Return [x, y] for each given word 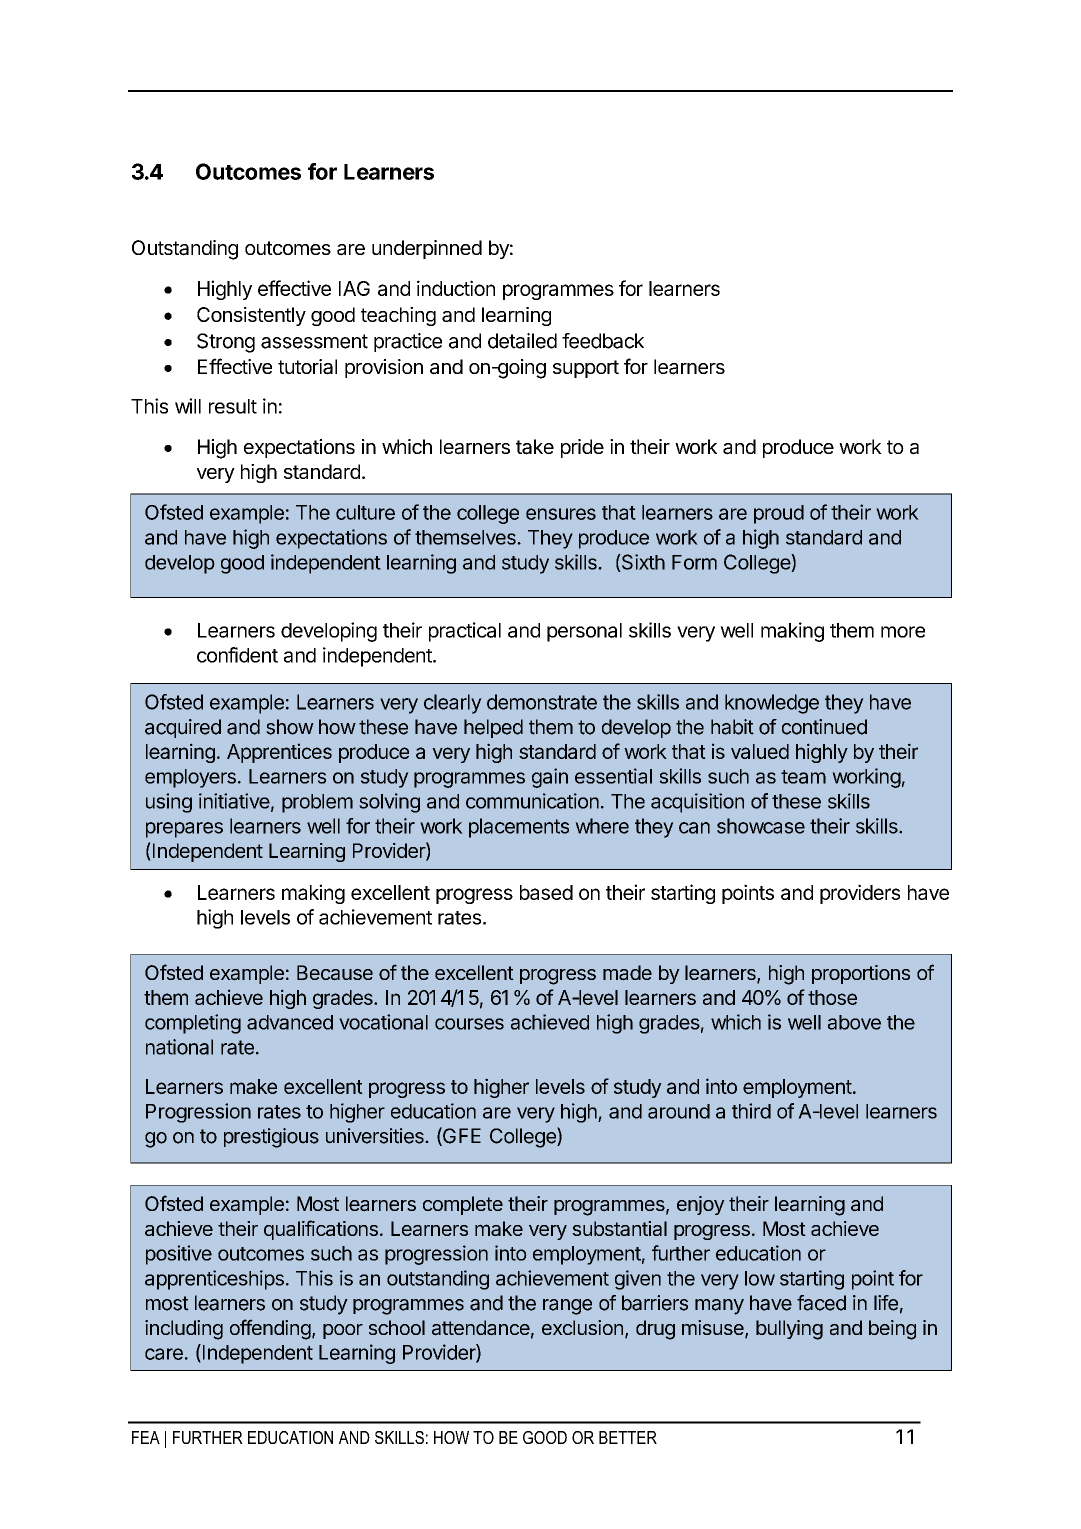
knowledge [772, 704]
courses [469, 1024]
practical [465, 632]
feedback [603, 341]
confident [237, 655]
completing [193, 1024]
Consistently [251, 316]
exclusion [582, 1327]
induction [456, 288]
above [854, 1022]
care [164, 1354]
